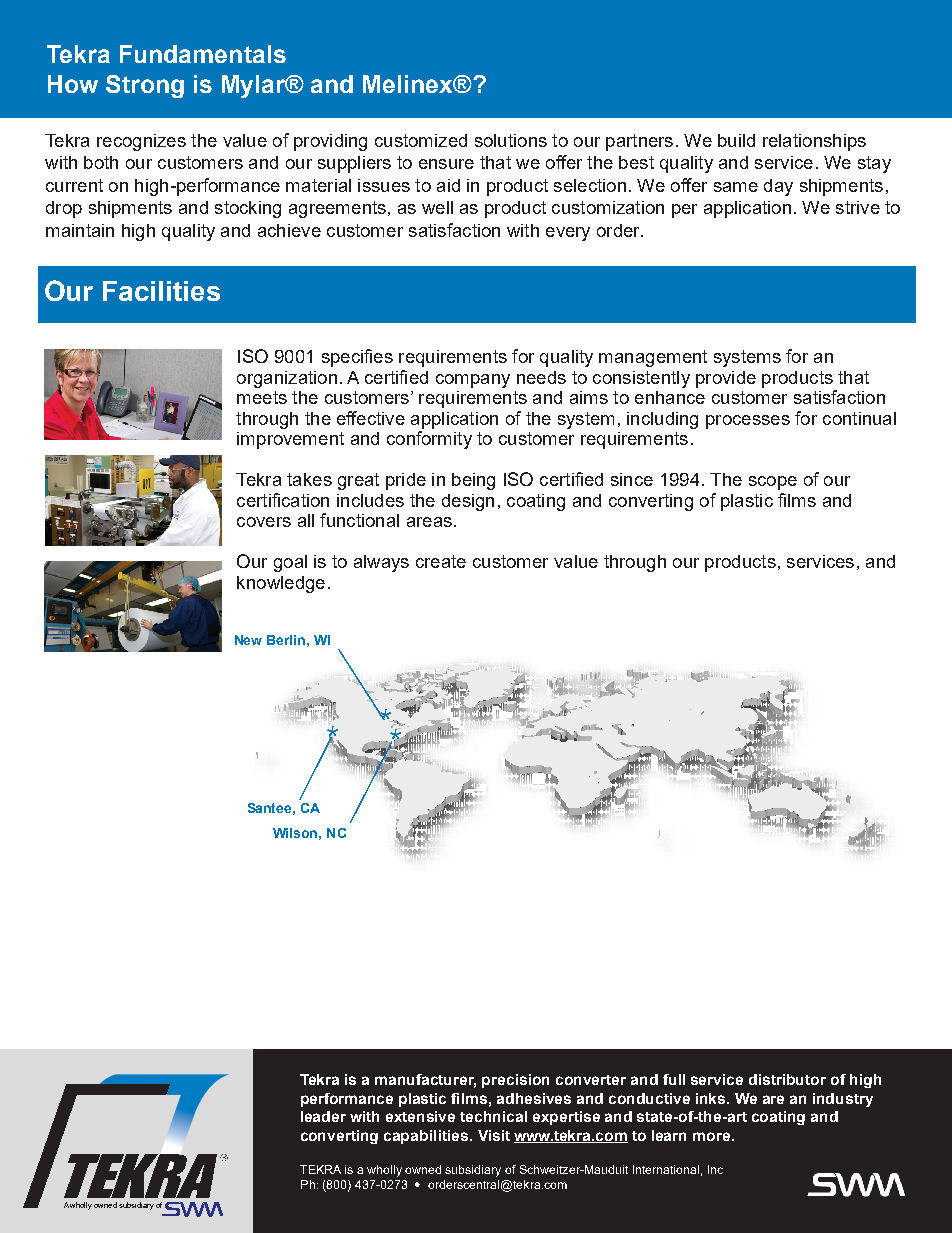 This screenshot has height=1233, width=952. Describe the element at coordinates (323, 1116) in the screenshot. I see `leader` at that location.
